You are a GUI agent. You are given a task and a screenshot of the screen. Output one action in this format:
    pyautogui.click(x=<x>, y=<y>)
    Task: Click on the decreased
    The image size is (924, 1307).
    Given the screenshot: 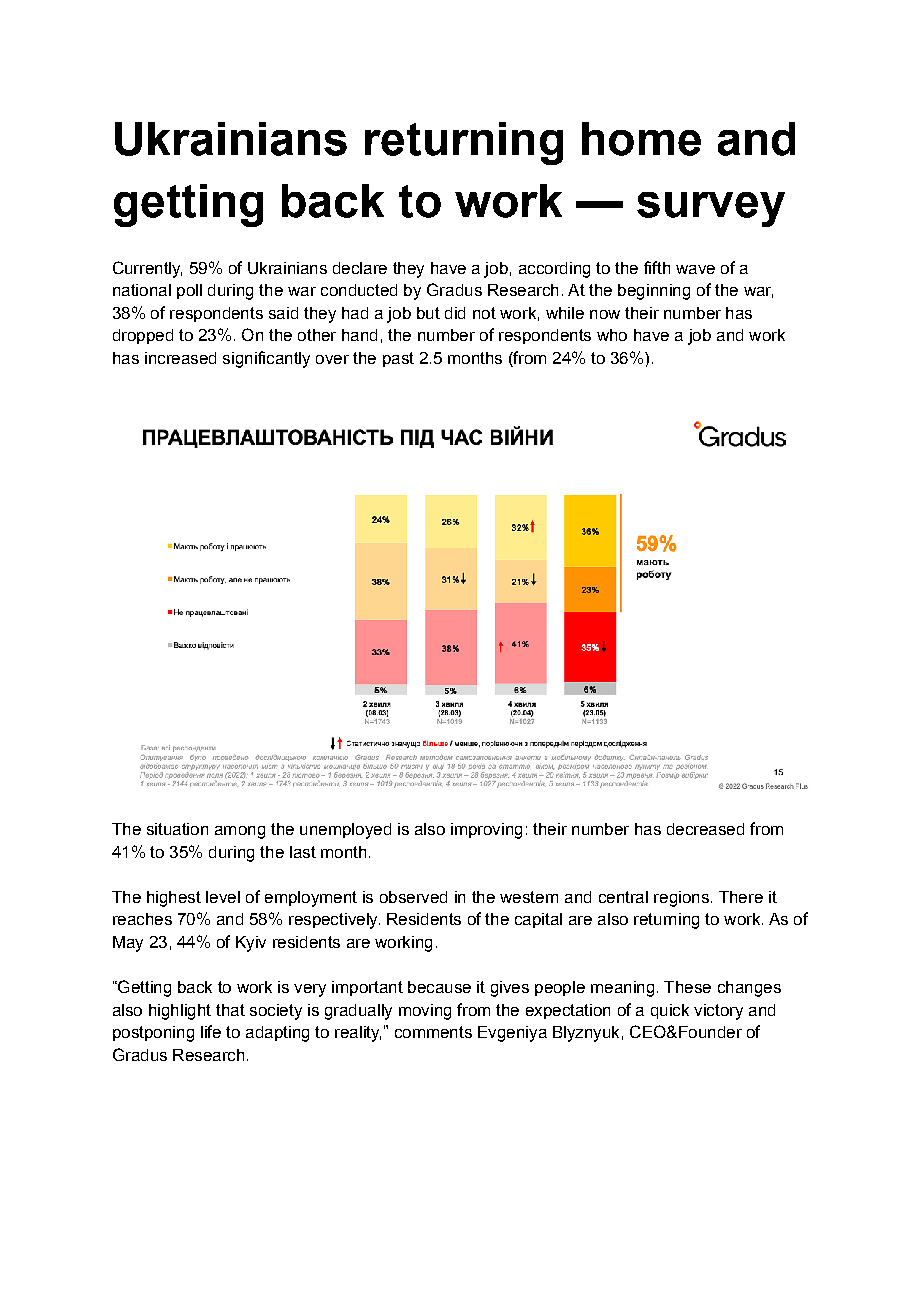 What is the action you would take?
    pyautogui.click(x=705, y=829)
